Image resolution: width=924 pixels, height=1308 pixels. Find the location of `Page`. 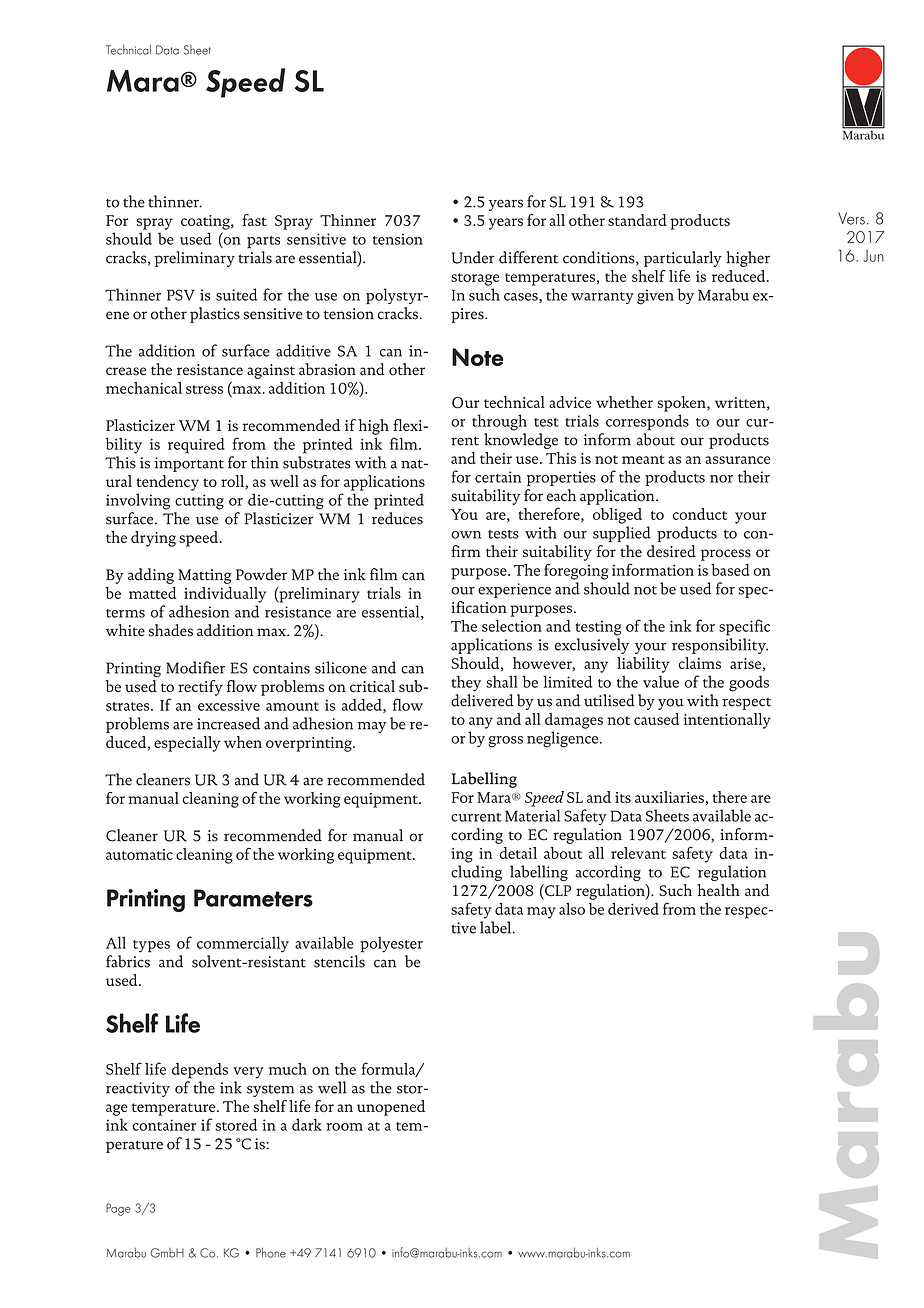

Page is located at coordinates (118, 1209).
